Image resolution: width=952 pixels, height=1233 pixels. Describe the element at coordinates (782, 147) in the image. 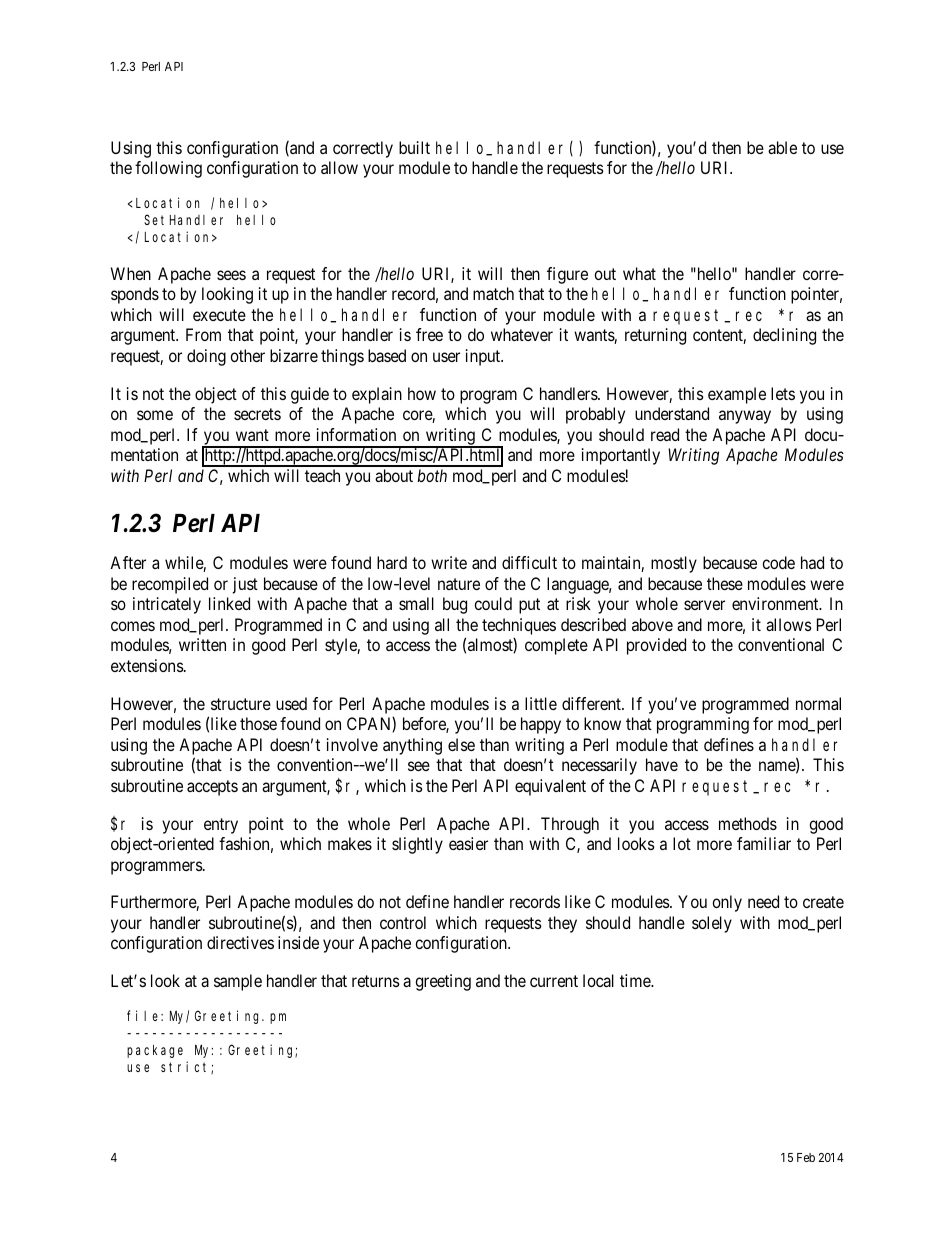

I see `able` at that location.
